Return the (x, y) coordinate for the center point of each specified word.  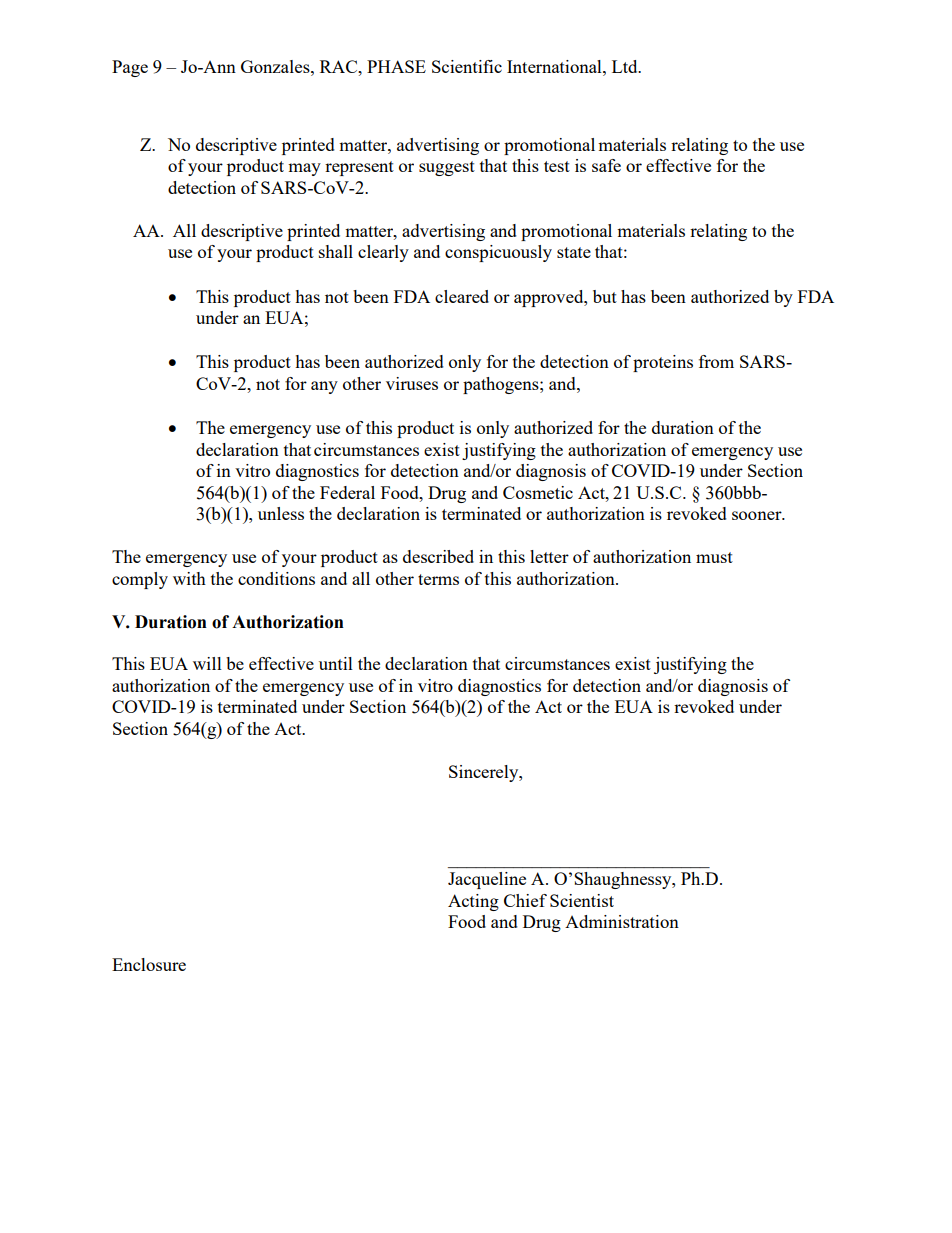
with (189, 578)
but (605, 296)
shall (336, 251)
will (207, 663)
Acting (473, 902)
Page (130, 68)
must (714, 557)
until (336, 663)
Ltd (626, 66)
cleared (462, 296)
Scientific (467, 66)
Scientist (582, 900)
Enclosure (149, 964)
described (438, 556)
